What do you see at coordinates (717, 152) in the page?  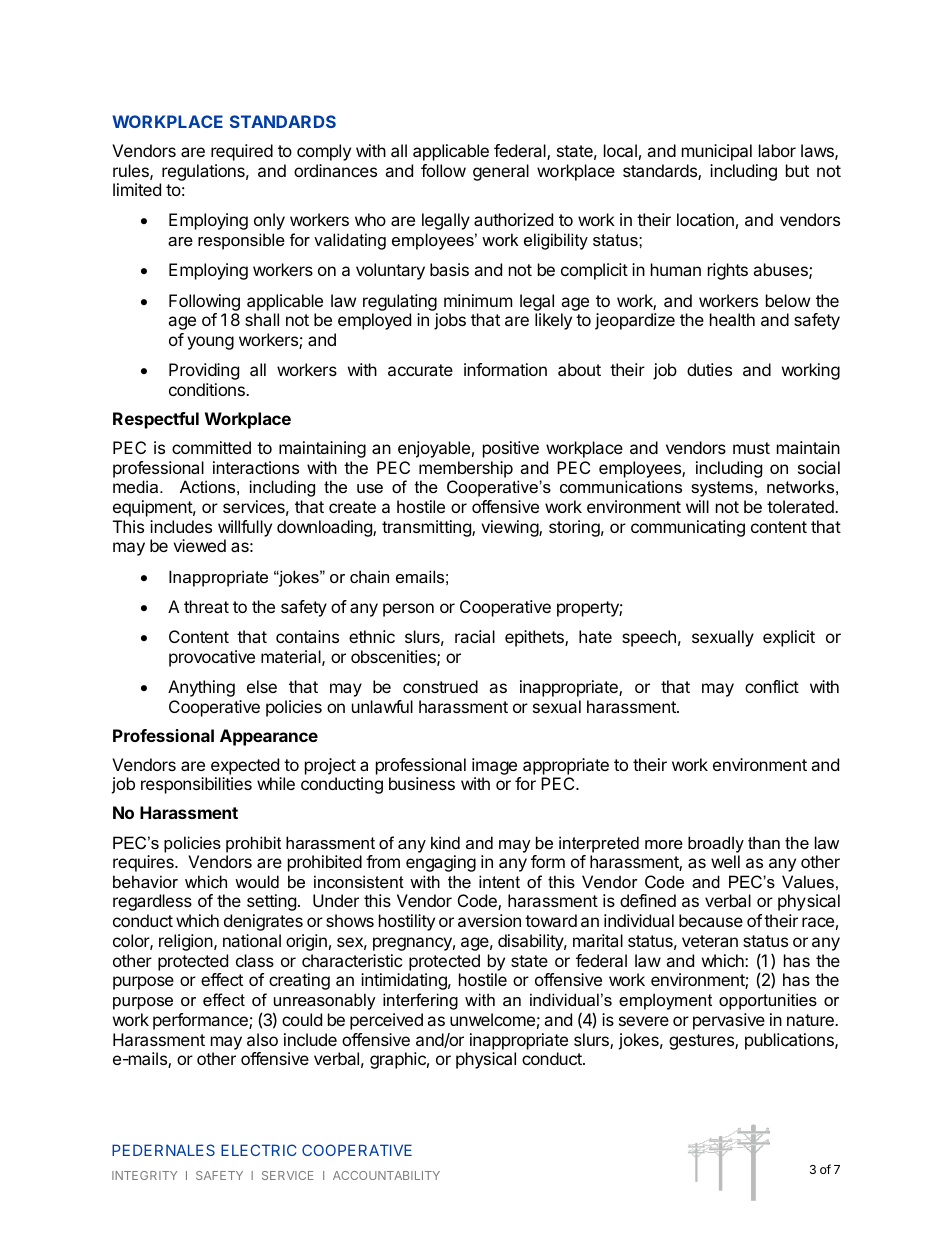 I see `municipal` at bounding box center [717, 152].
